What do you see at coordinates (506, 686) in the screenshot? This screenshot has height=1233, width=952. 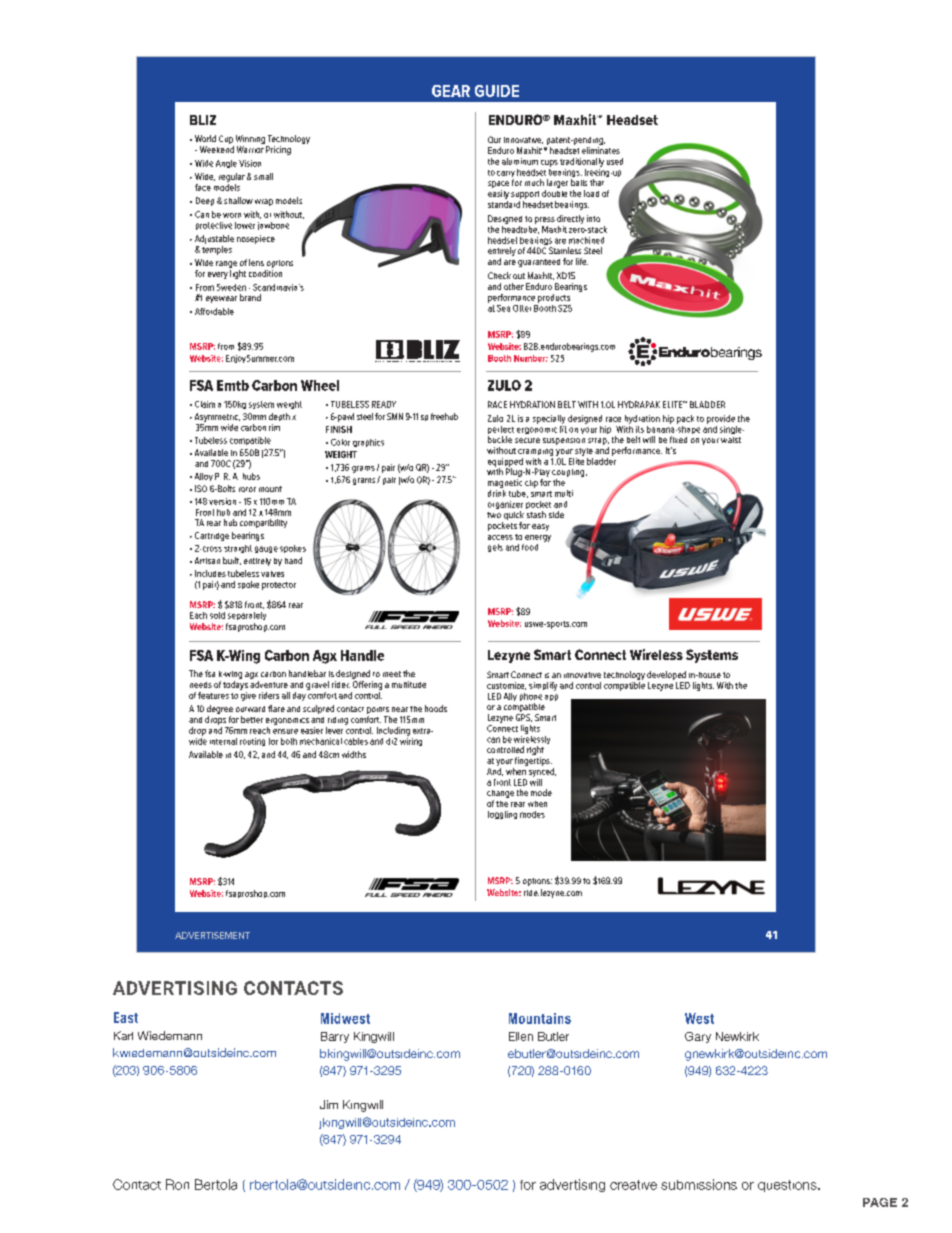 I see `customize` at bounding box center [506, 686].
